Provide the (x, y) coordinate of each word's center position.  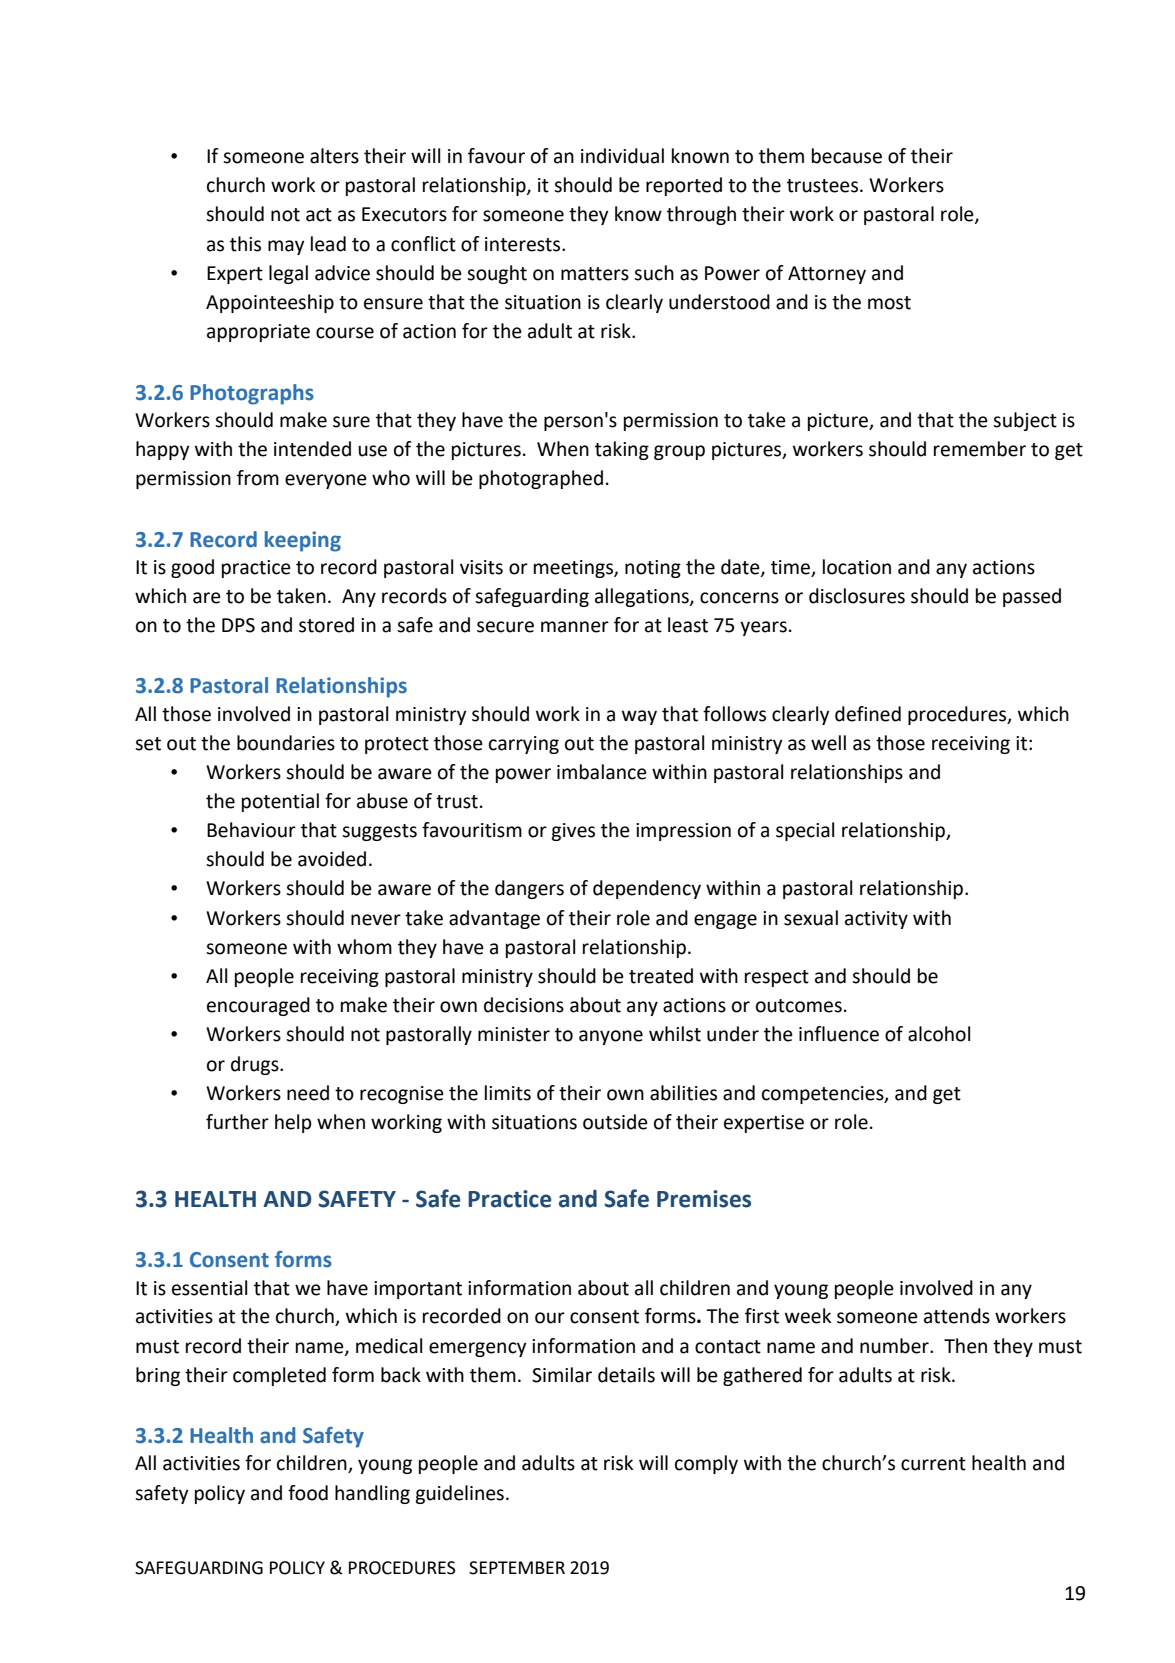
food (308, 1493)
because (847, 156)
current (933, 1464)
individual (622, 156)
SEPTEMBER (517, 1568)
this (245, 244)
